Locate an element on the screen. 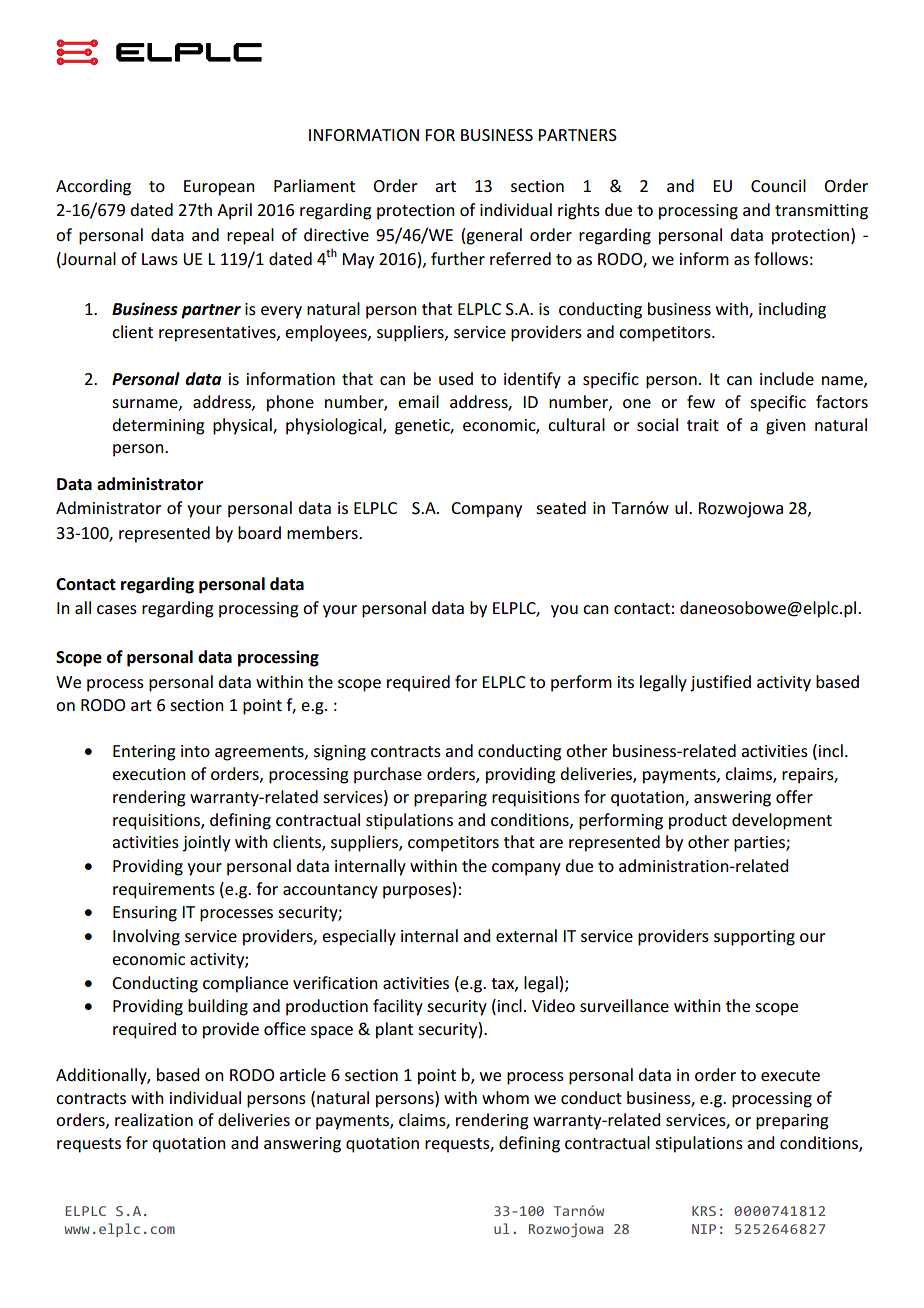 The width and height of the screenshot is (924, 1308). seated is located at coordinates (561, 507).
